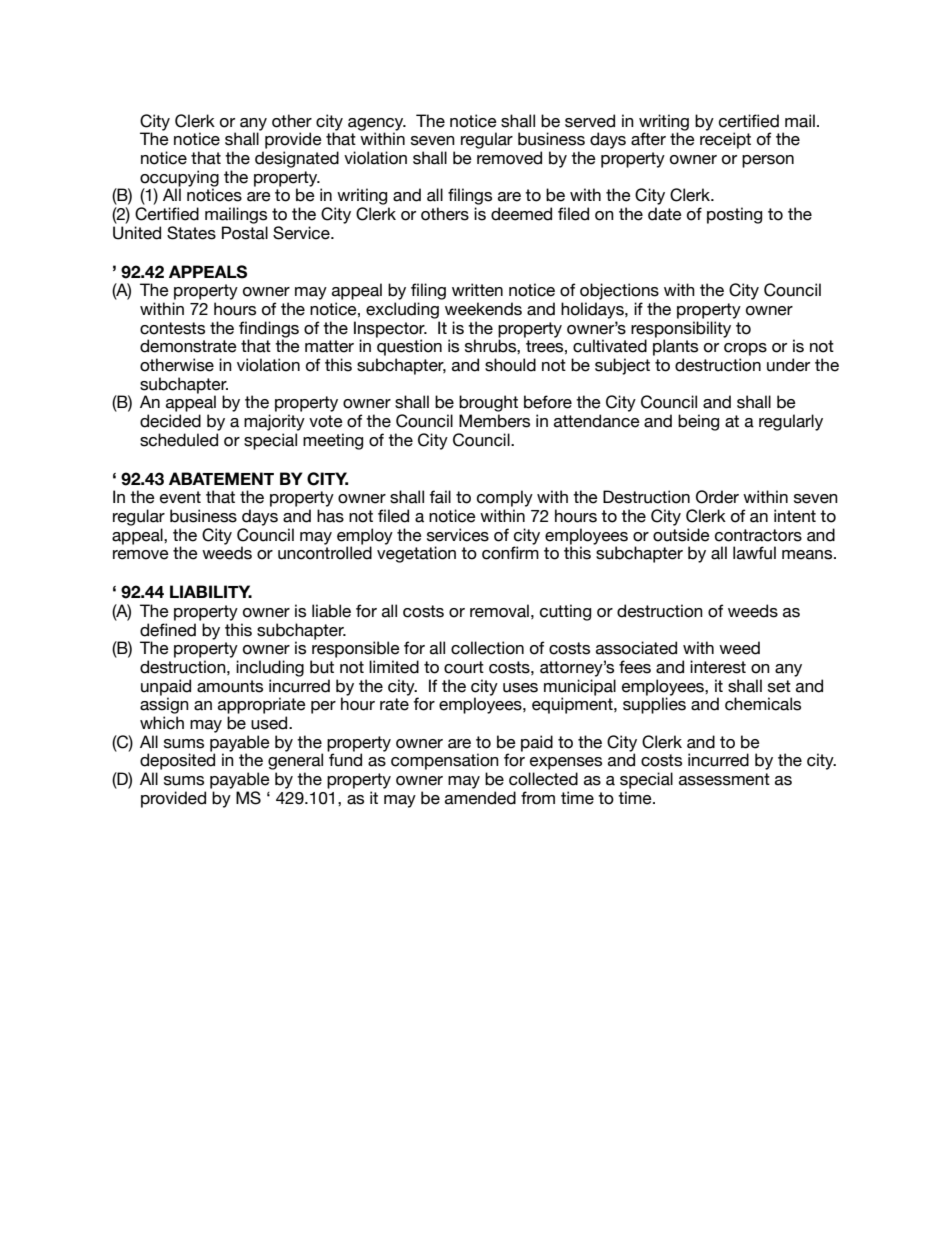 Image resolution: width=952 pixels, height=1233 pixels. Describe the element at coordinates (718, 667) in the screenshot. I see `interest` at that location.
